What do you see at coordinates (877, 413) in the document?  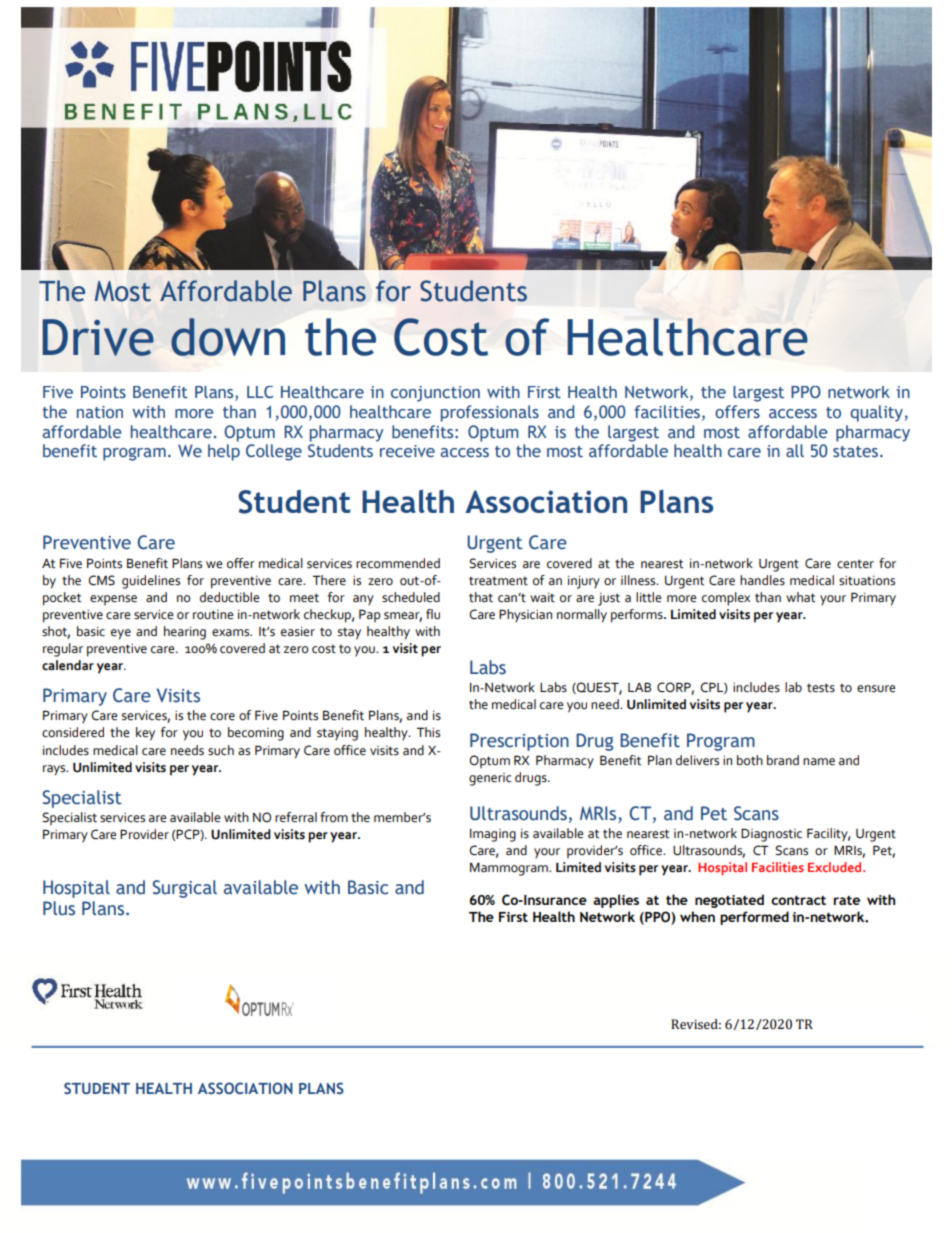 I see `quality` at bounding box center [877, 413].
